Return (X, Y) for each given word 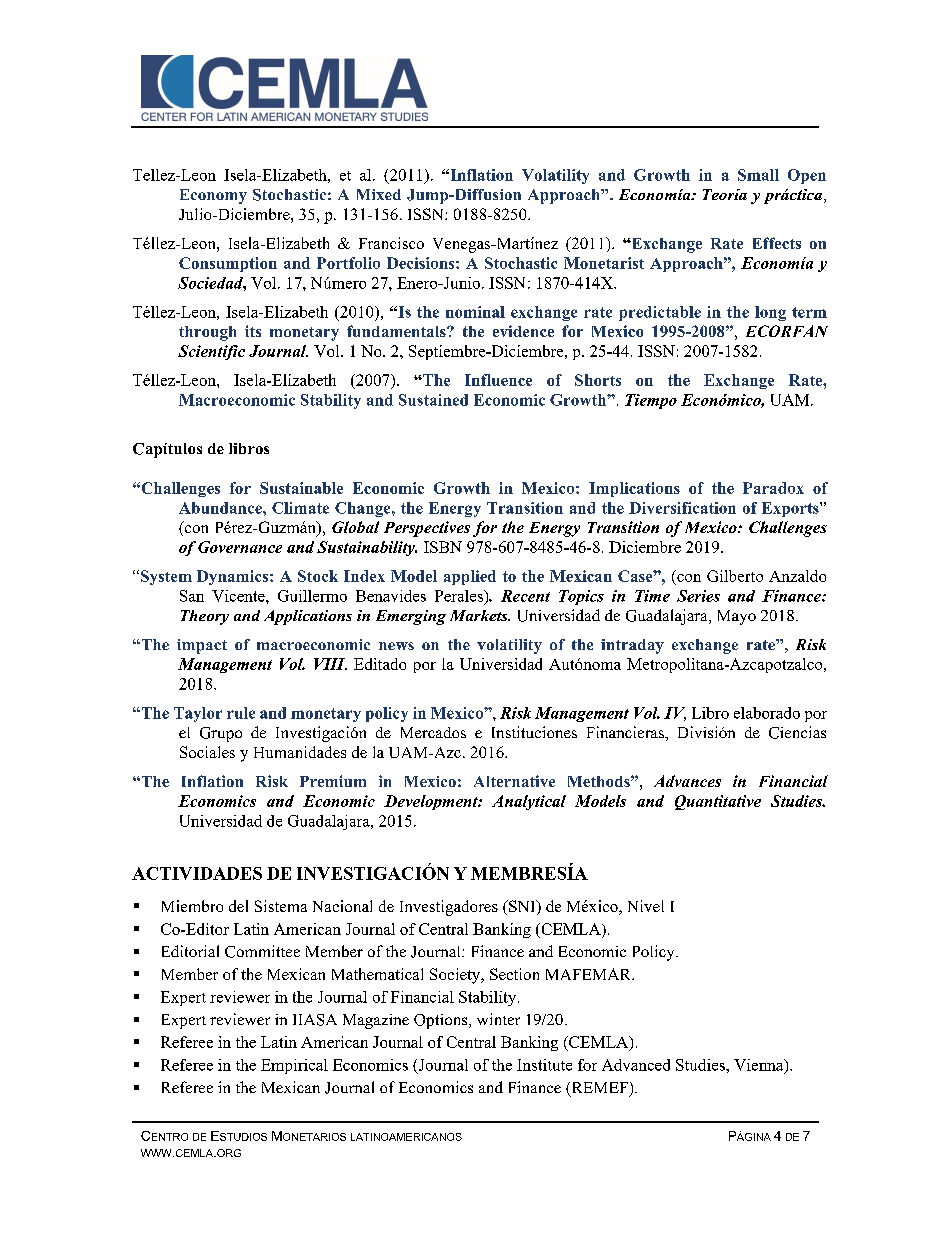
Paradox (773, 488)
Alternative (514, 781)
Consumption (228, 264)
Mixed (379, 194)
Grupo (221, 734)
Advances (687, 781)
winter (498, 1019)
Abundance (221, 508)
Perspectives (427, 529)
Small (758, 175)
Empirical (294, 1066)
